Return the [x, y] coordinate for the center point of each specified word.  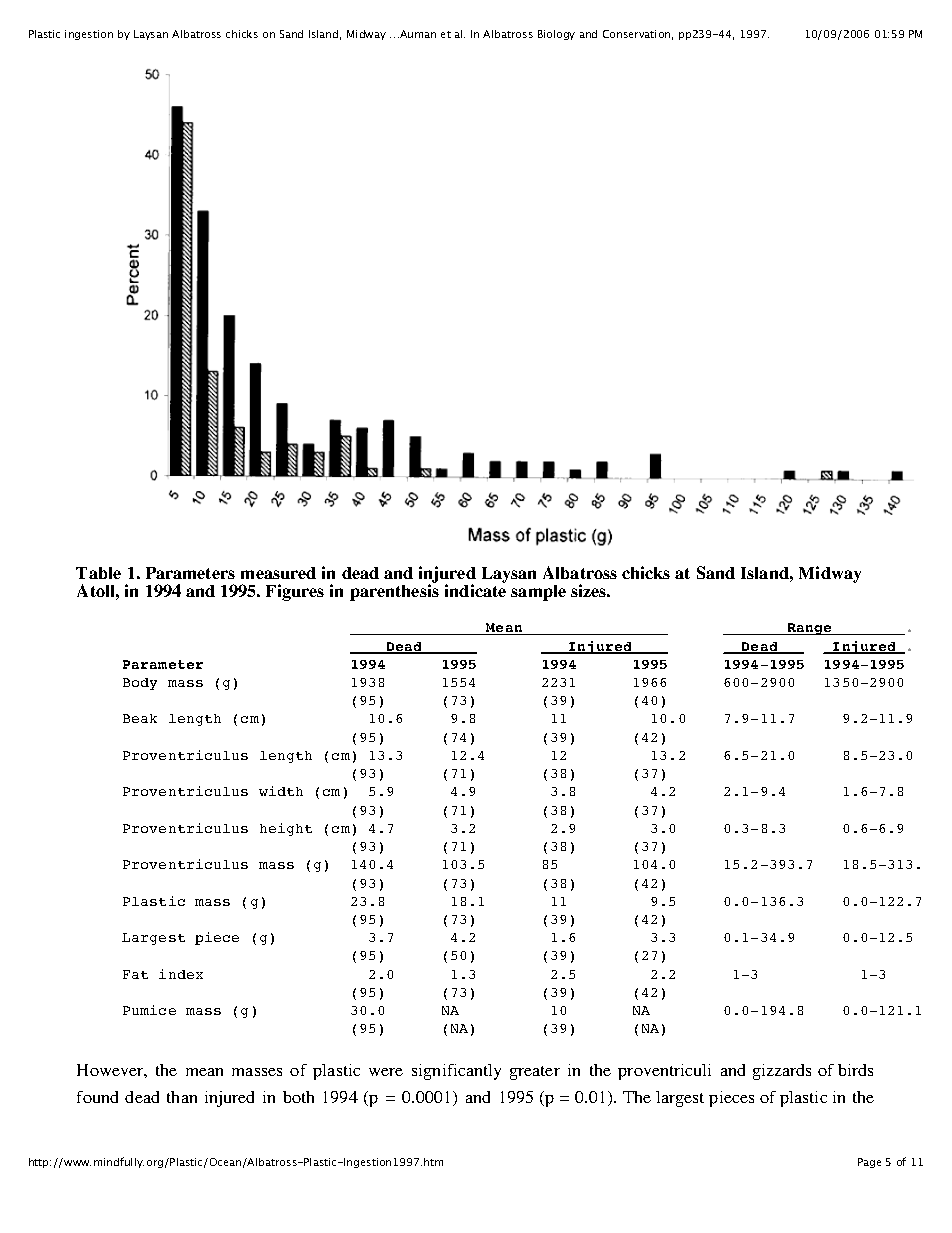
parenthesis [394, 591]
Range [810, 629]
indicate [475, 589]
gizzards [782, 1072]
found [97, 1097]
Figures [295, 592]
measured [278, 573]
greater [535, 1073]
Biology [556, 35]
